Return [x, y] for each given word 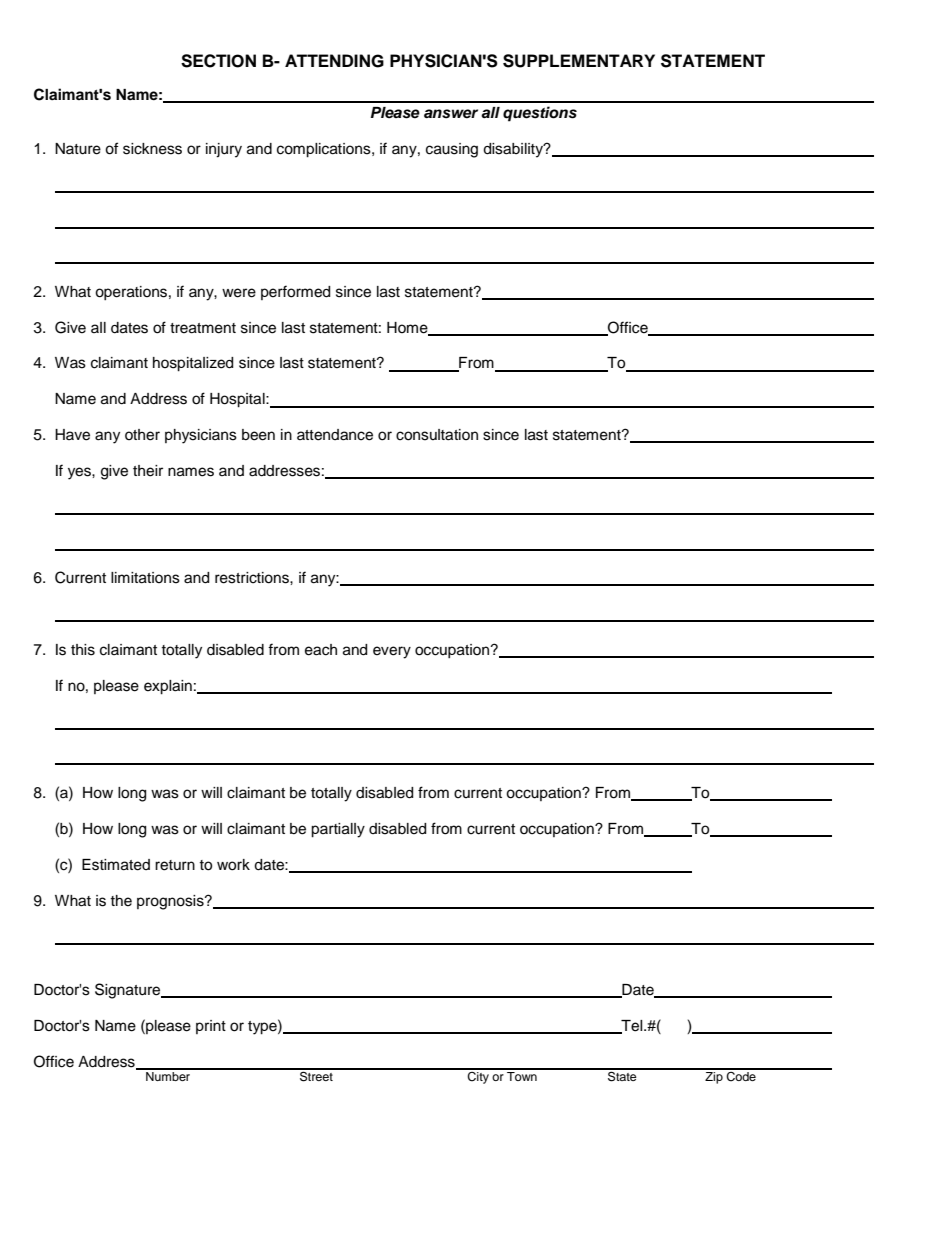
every [392, 652]
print [211, 1027]
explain [168, 687]
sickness [152, 149]
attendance [335, 435]
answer [451, 114]
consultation [437, 435]
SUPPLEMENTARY [579, 61]
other [142, 435]
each [321, 650]
